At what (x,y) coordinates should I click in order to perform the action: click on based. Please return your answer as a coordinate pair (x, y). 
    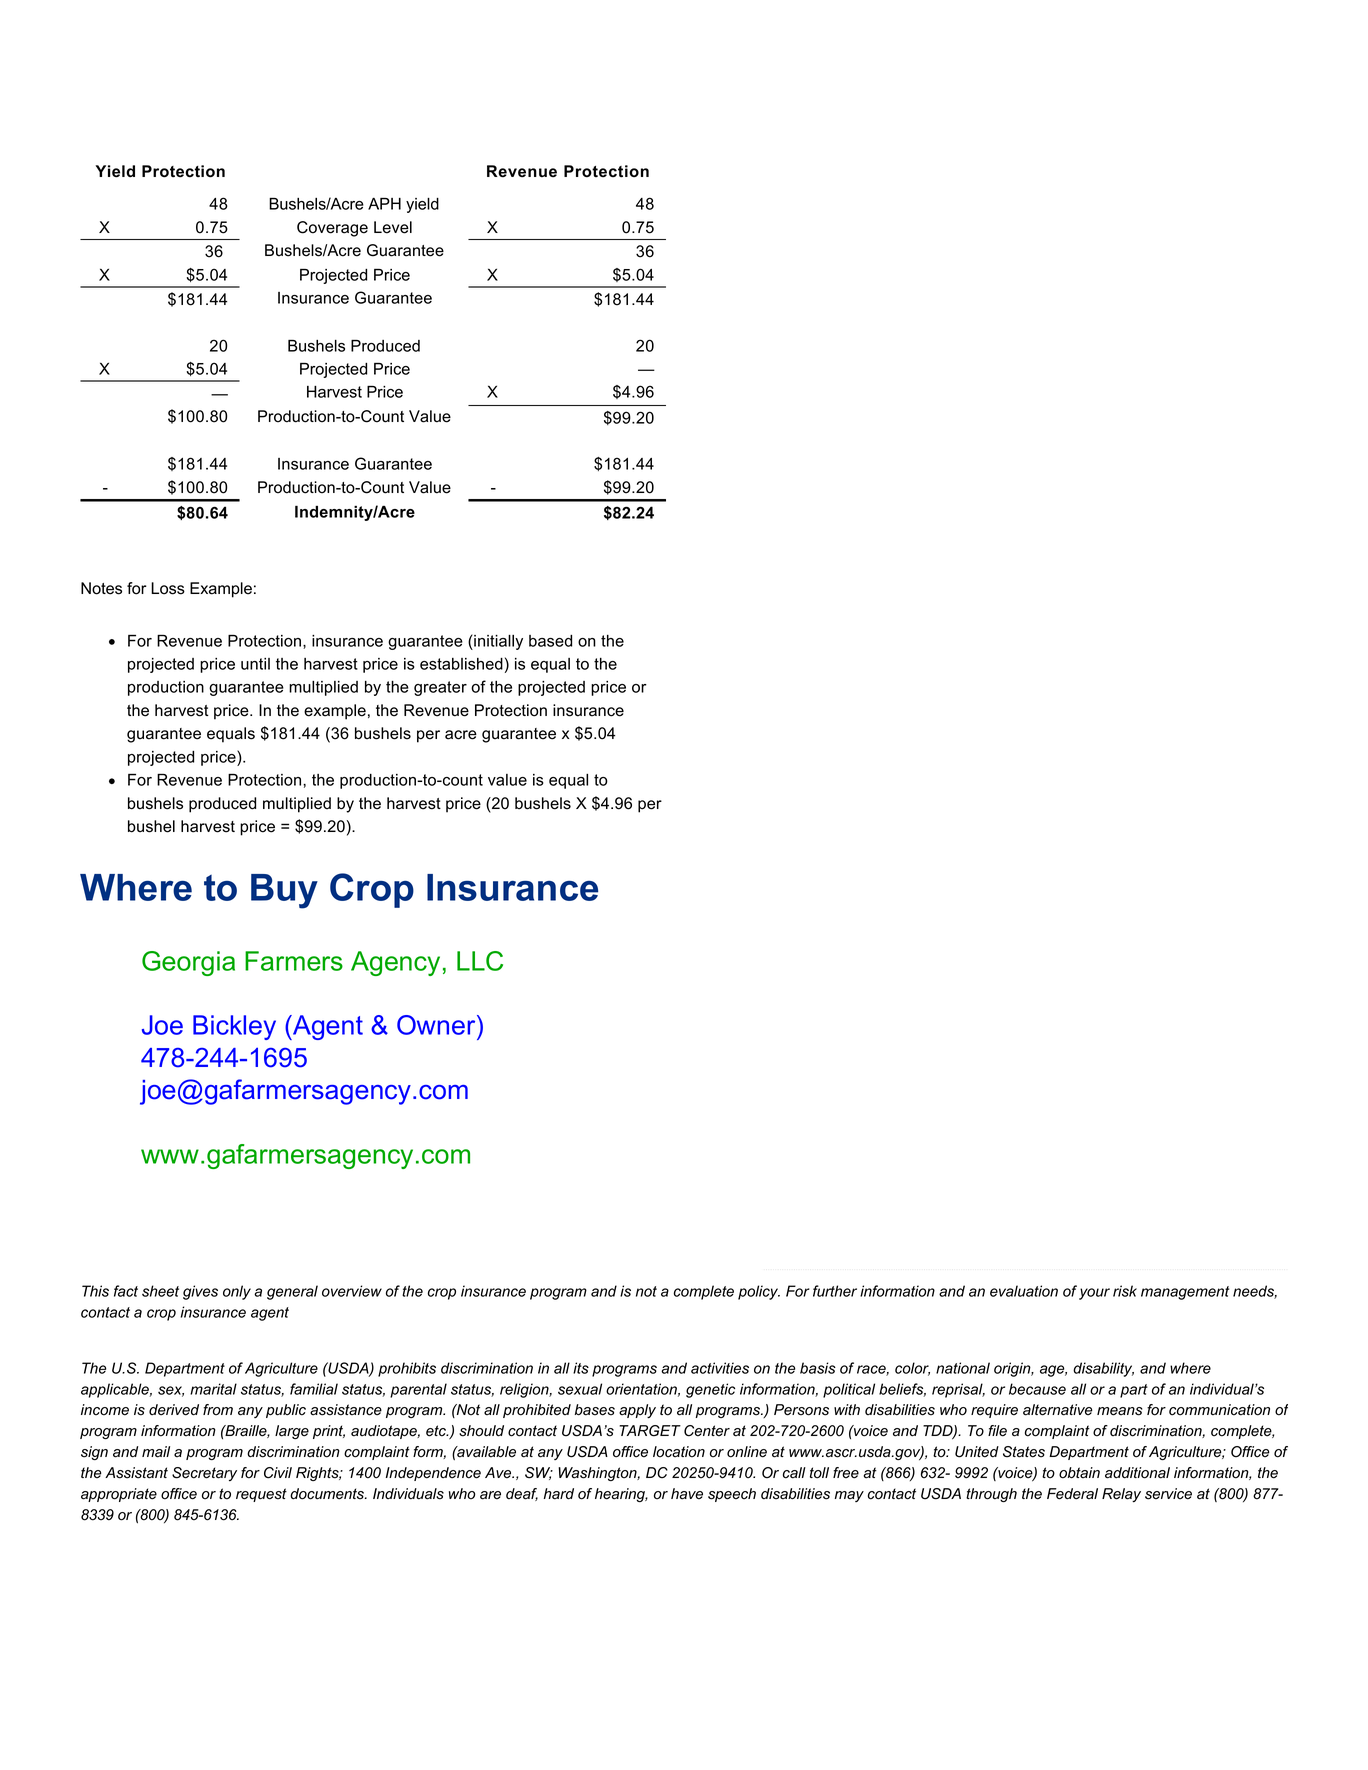
    Looking at the image, I should click on (550, 641).
